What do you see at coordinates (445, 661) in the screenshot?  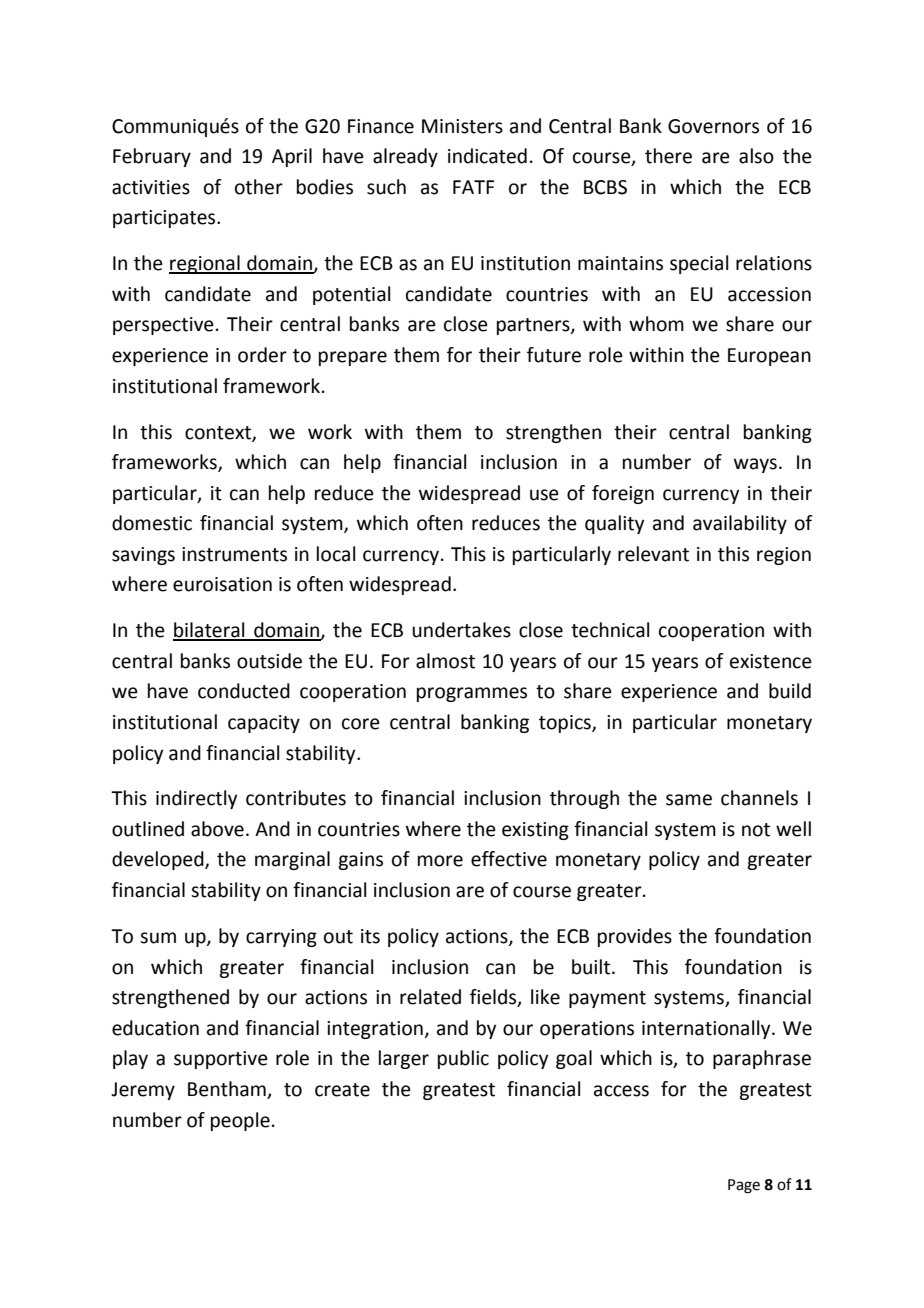 I see `almost` at bounding box center [445, 661].
